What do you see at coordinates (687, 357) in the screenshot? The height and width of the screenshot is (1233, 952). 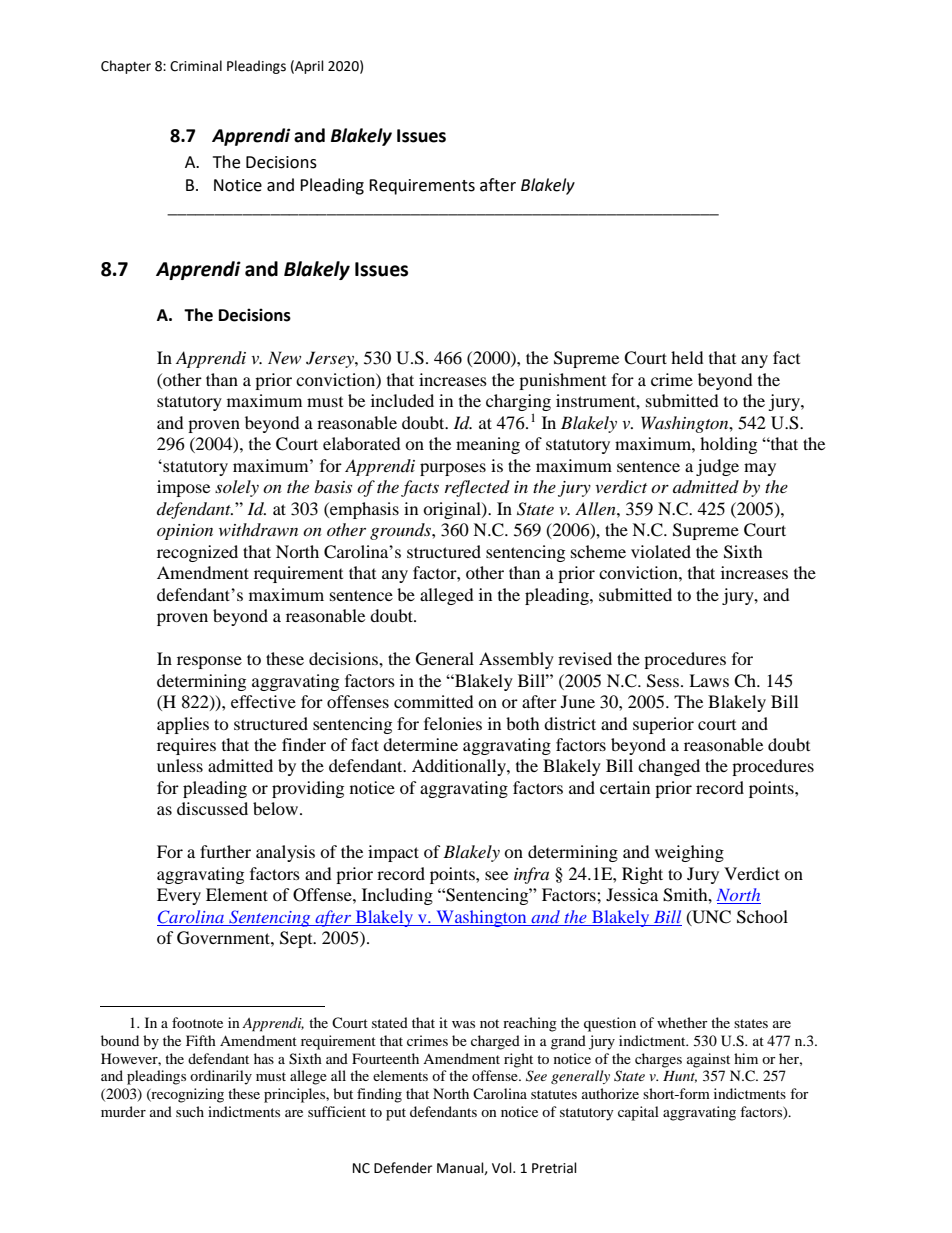 I see `held` at bounding box center [687, 357].
